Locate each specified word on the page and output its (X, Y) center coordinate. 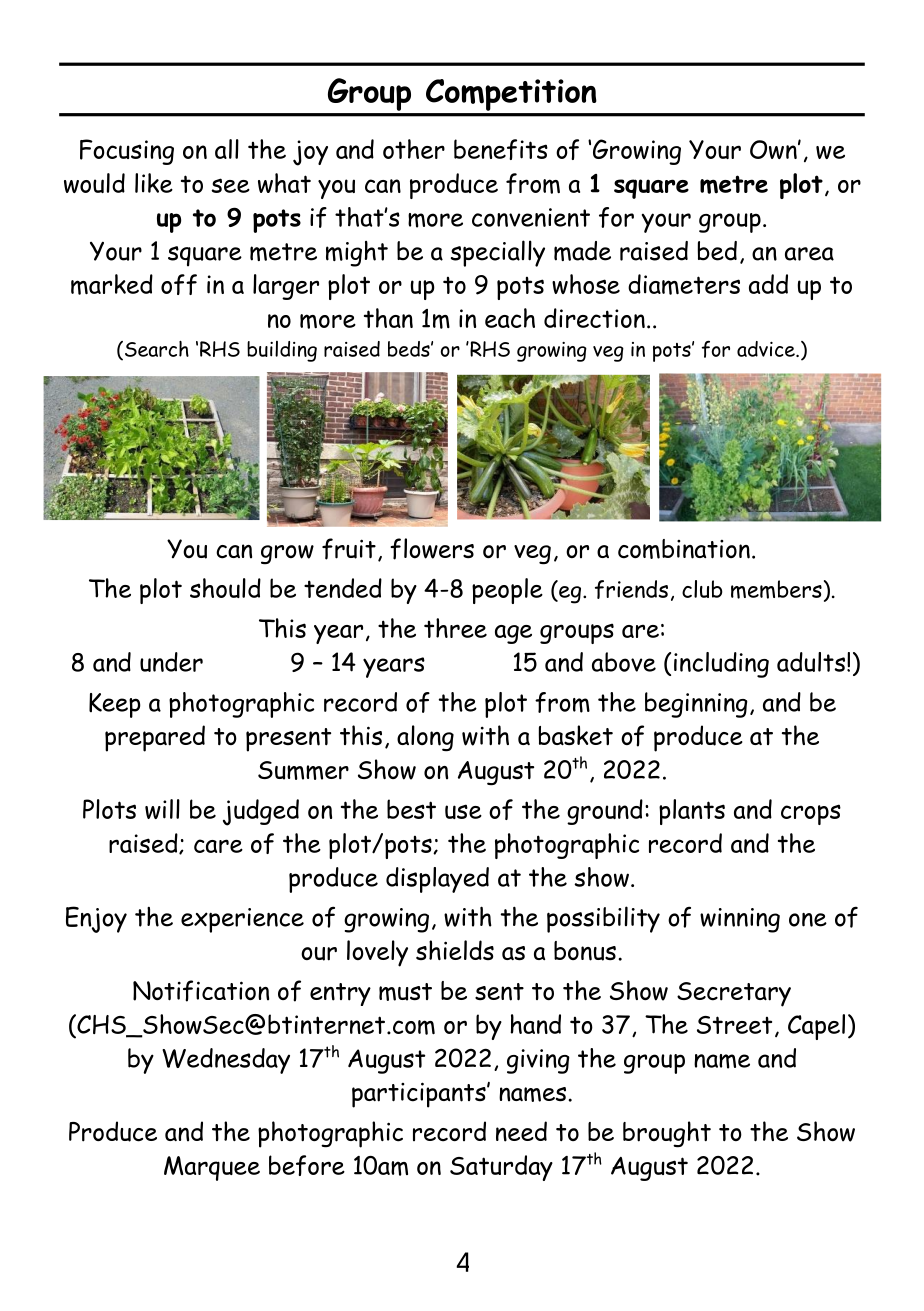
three (455, 628)
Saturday (501, 1168)
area (809, 254)
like (154, 183)
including (721, 665)
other (414, 149)
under (171, 662)
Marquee (212, 1168)
